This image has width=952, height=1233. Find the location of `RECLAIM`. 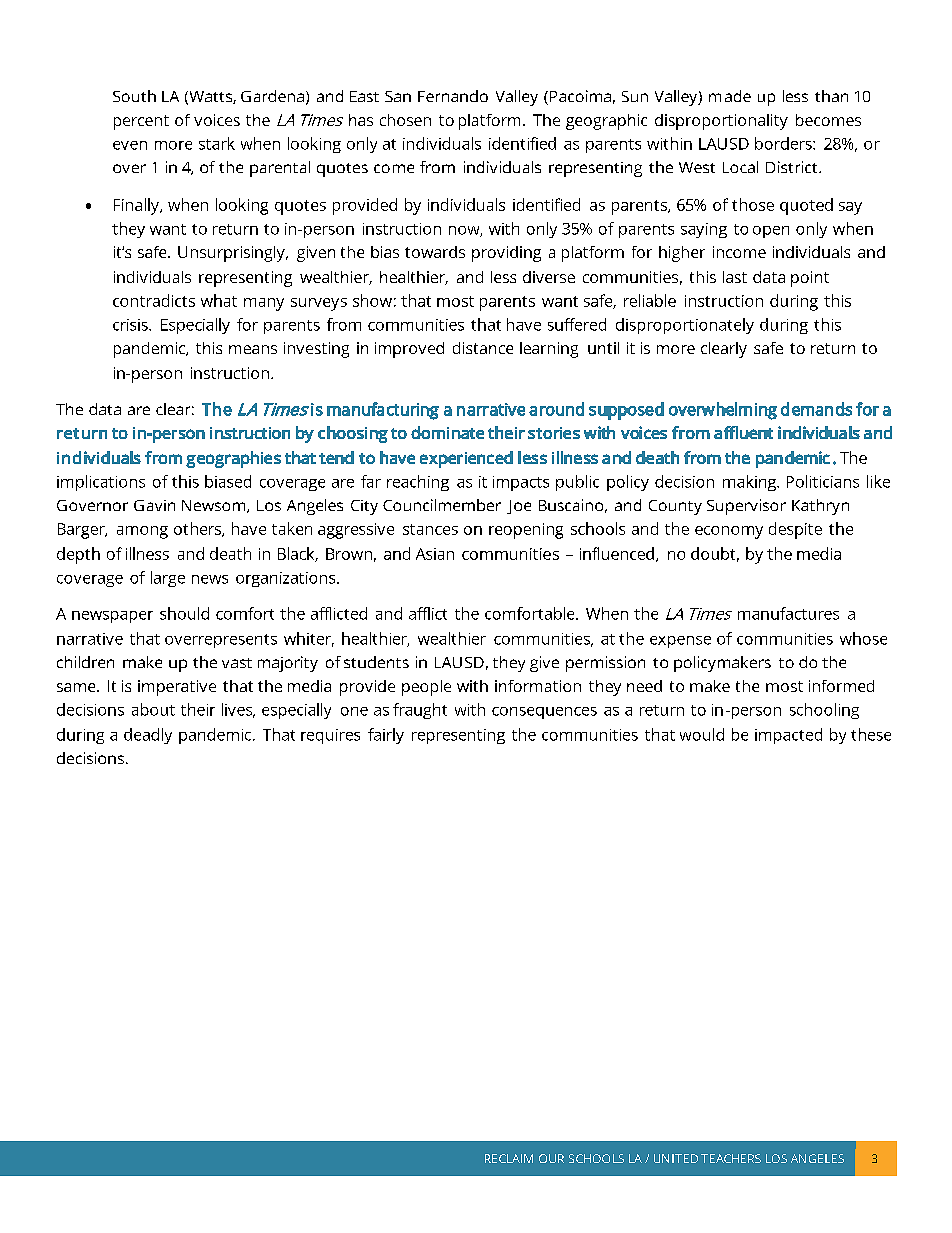

RECLAIM is located at coordinates (509, 1158).
